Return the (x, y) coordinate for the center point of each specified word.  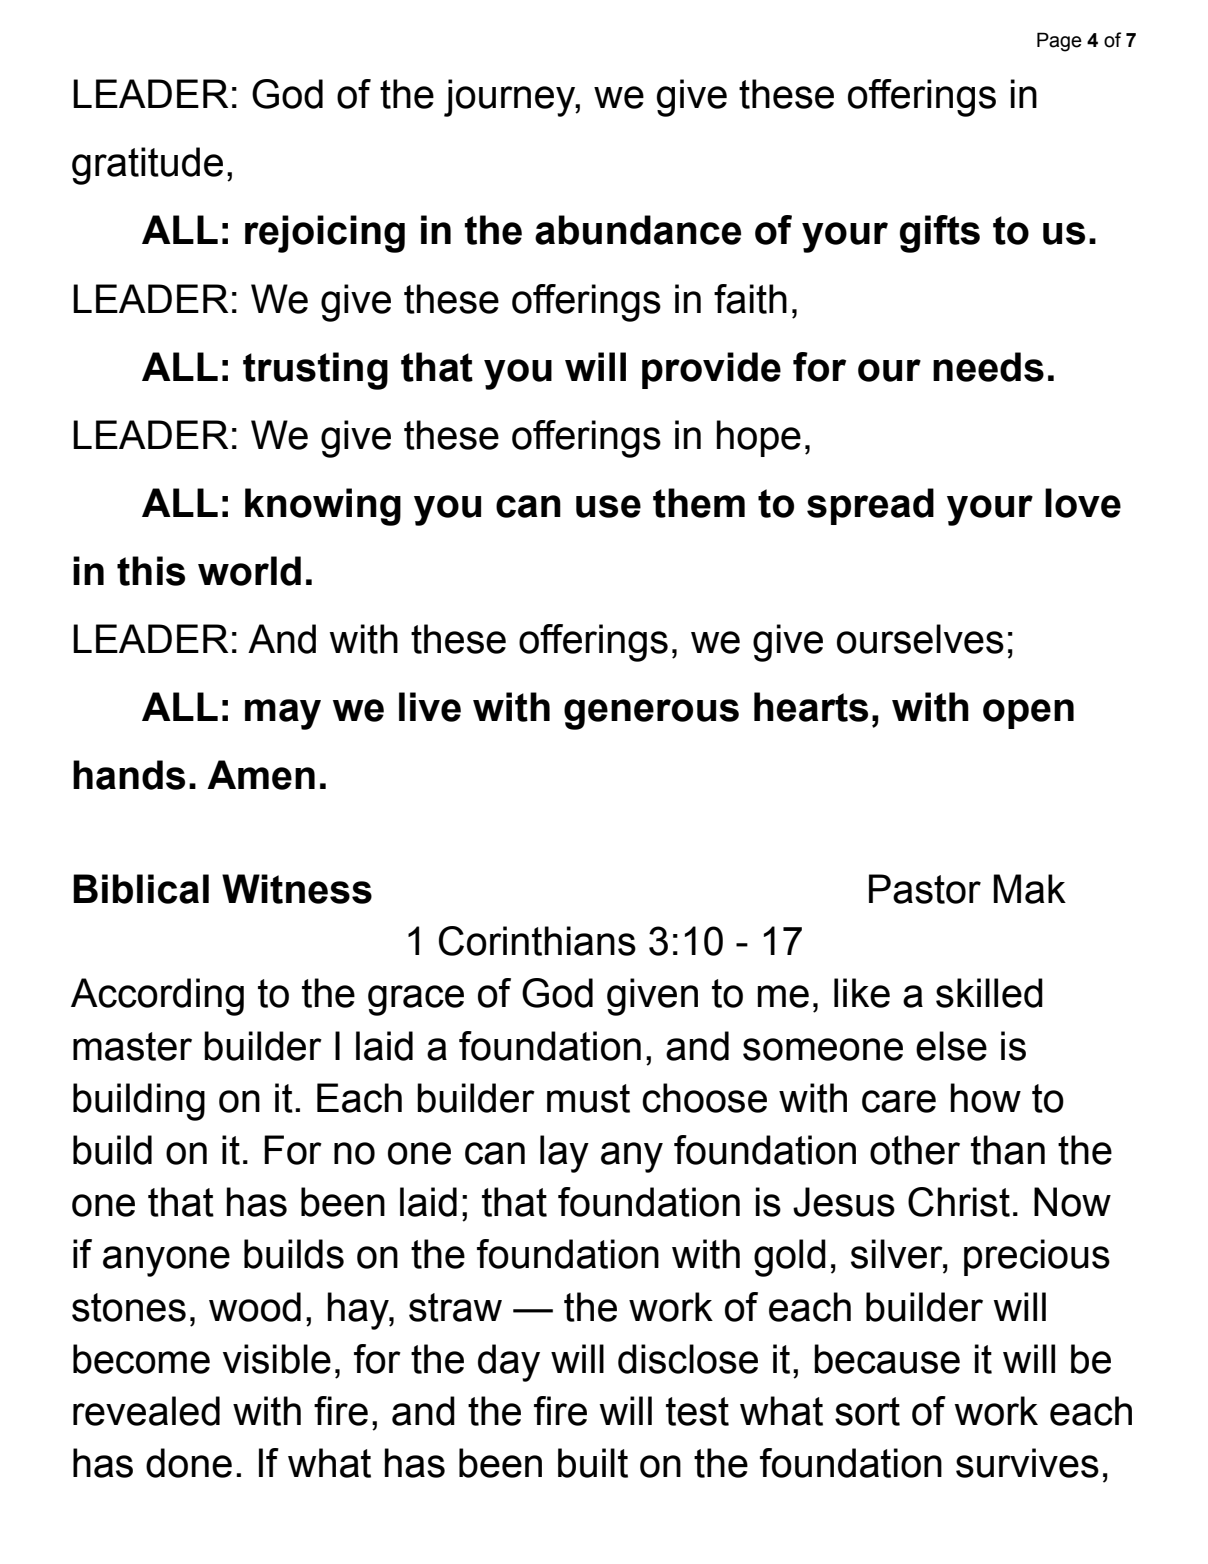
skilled (989, 993)
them (699, 503)
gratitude (147, 166)
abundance (638, 230)
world (249, 571)
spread (870, 506)
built (593, 1463)
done (189, 1463)
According (157, 997)
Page (1059, 42)
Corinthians (537, 941)
